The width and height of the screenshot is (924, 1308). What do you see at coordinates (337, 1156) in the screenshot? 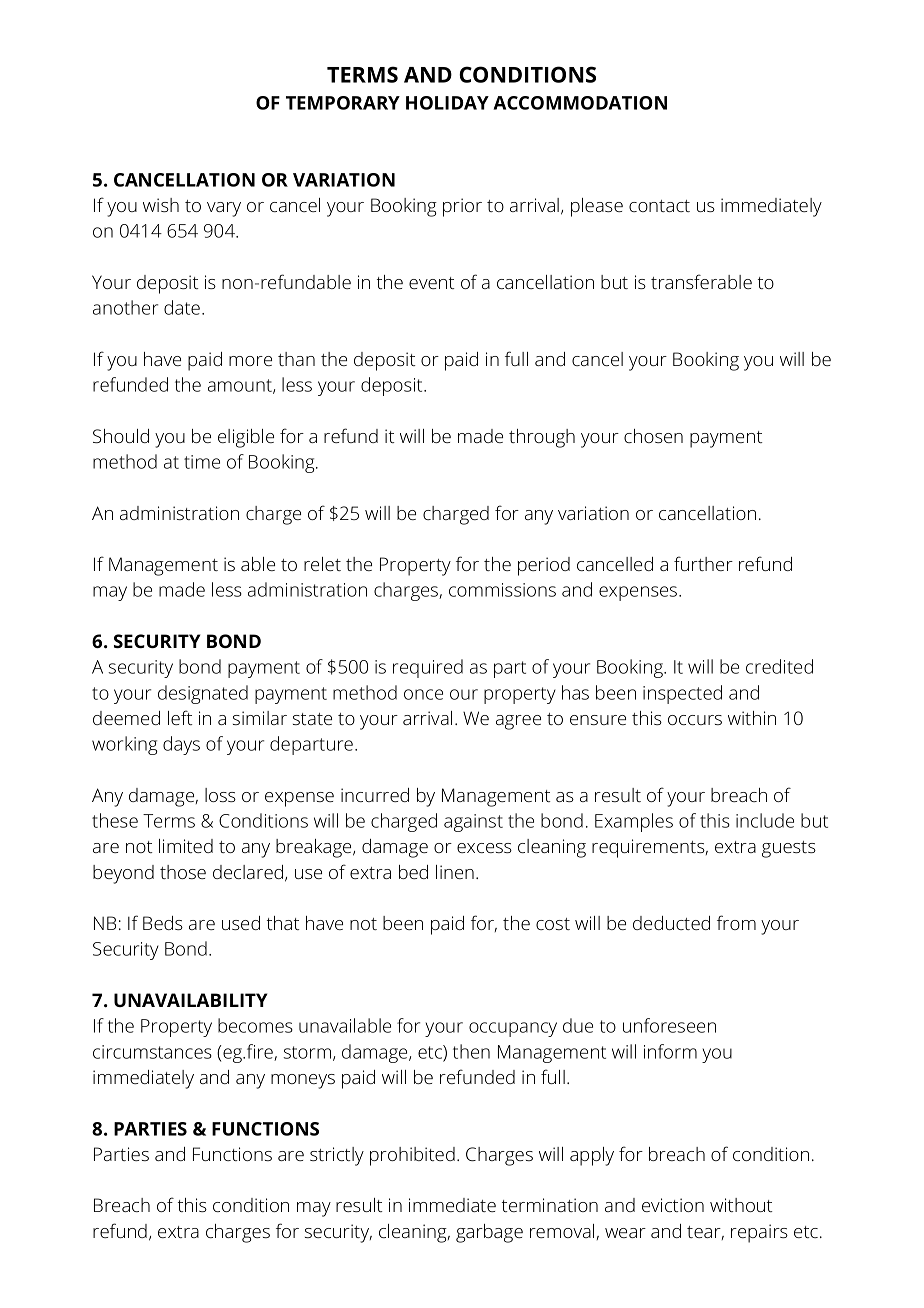
I see `strictly` at bounding box center [337, 1156].
